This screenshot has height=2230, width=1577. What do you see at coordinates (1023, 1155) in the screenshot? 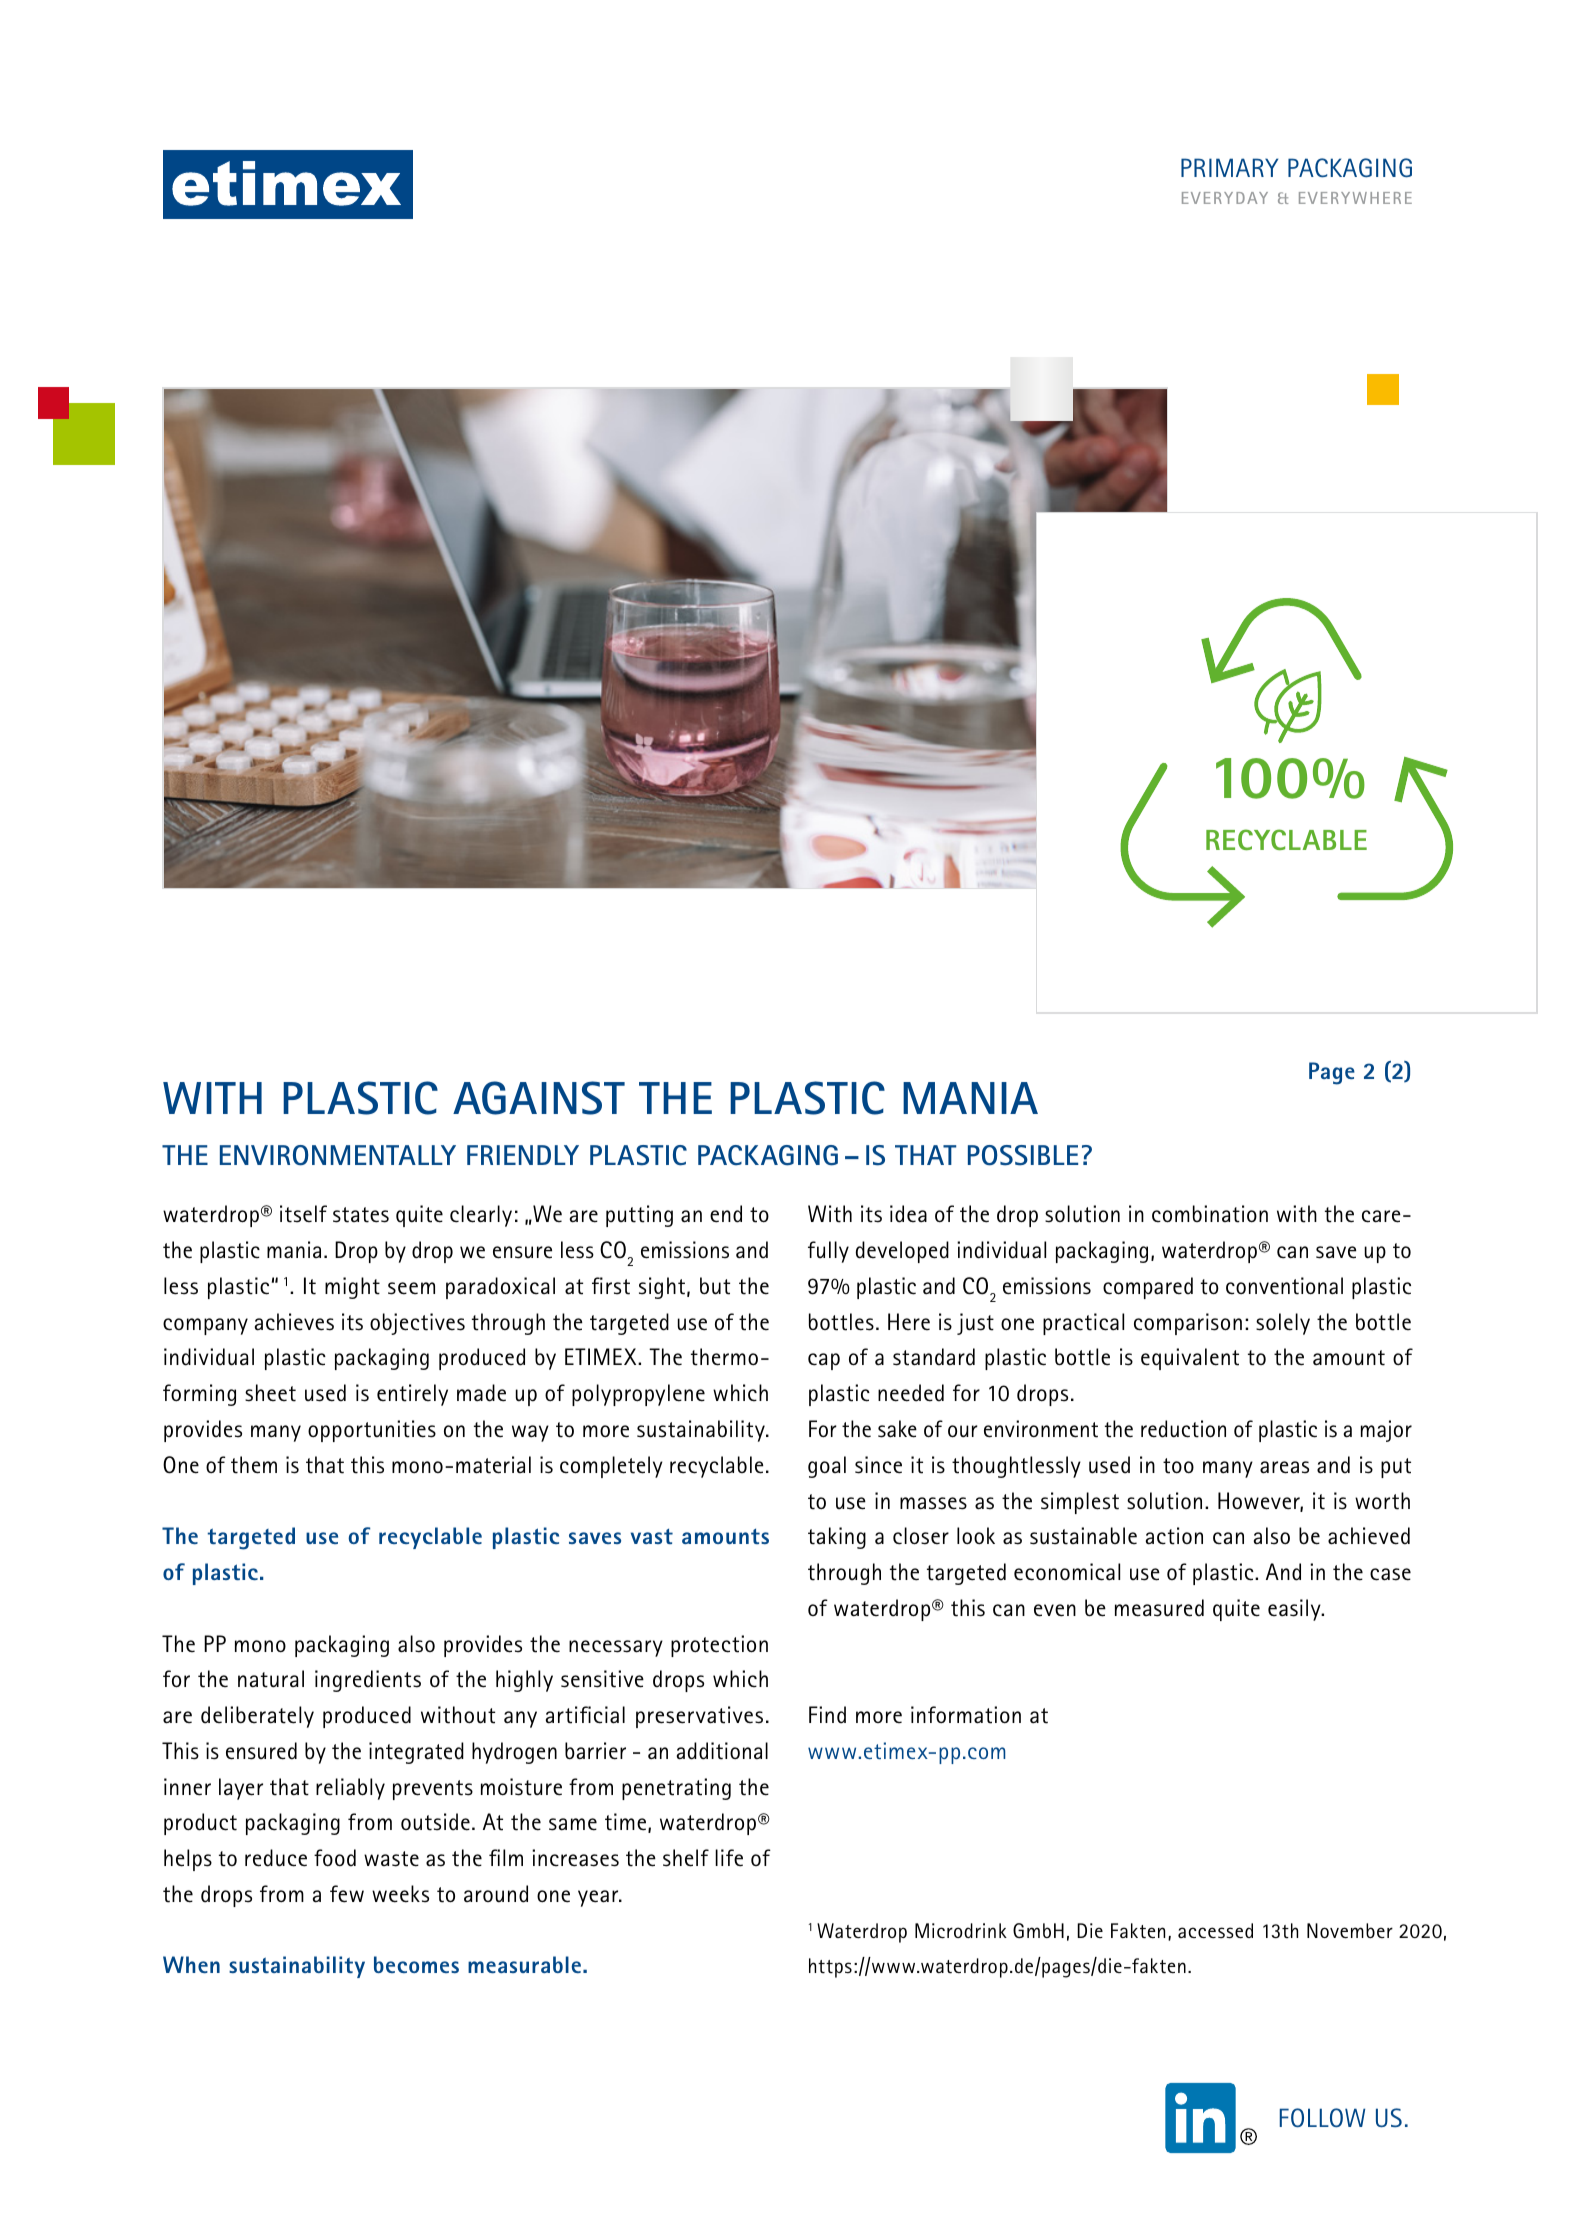
I see `POSSIBLE` at bounding box center [1023, 1155].
